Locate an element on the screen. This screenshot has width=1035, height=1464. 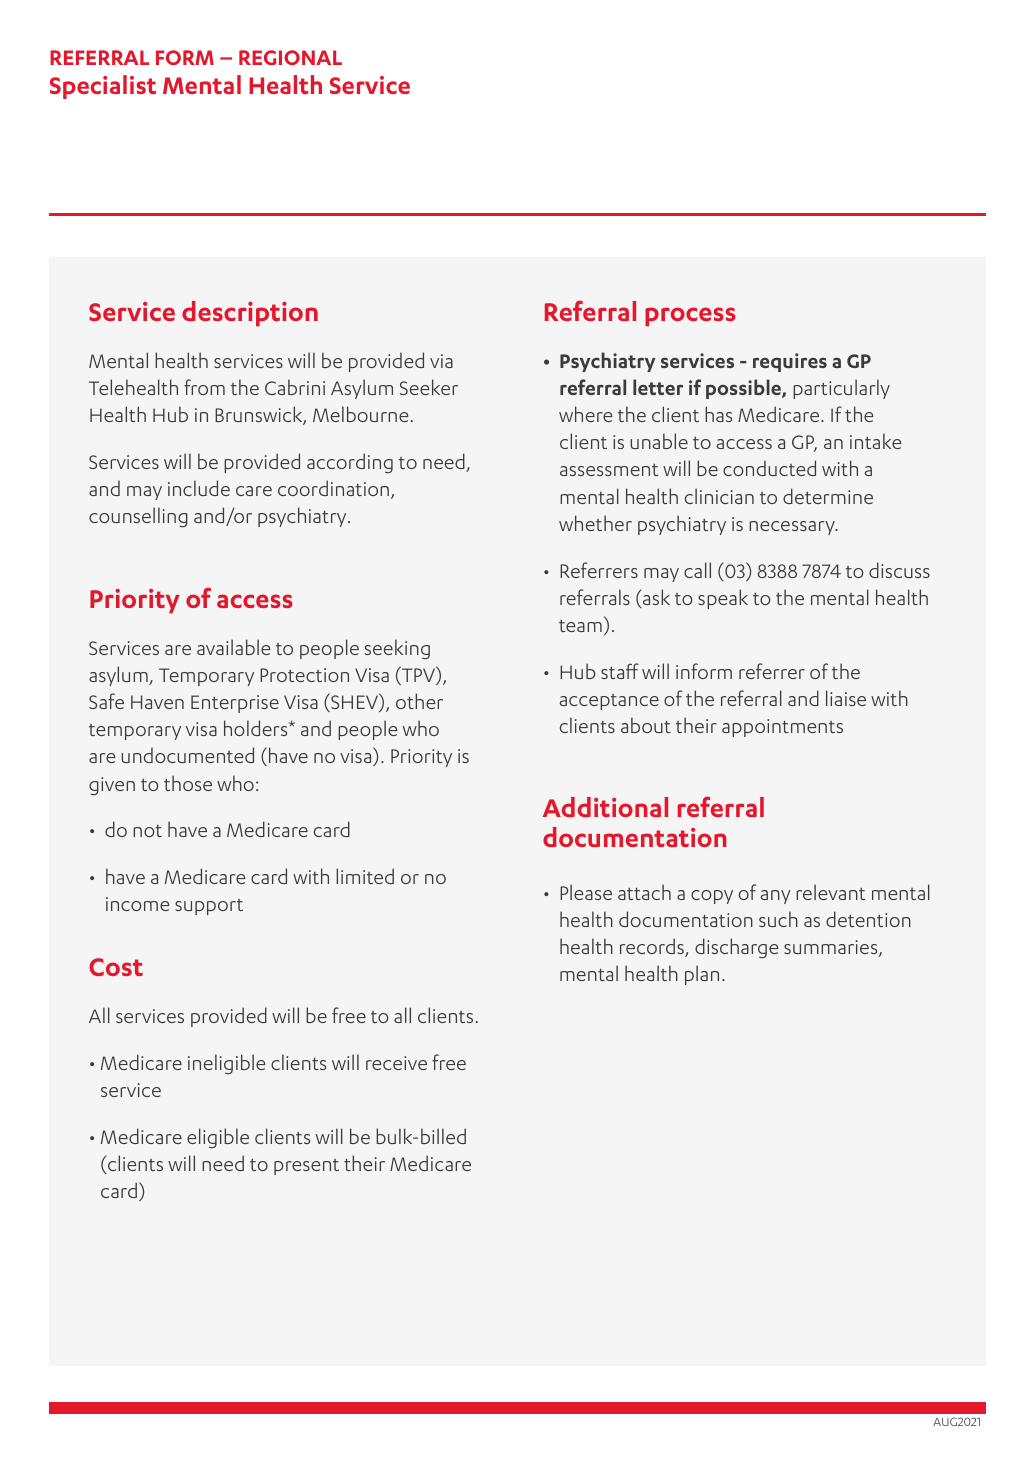
speak is located at coordinates (723, 599).
